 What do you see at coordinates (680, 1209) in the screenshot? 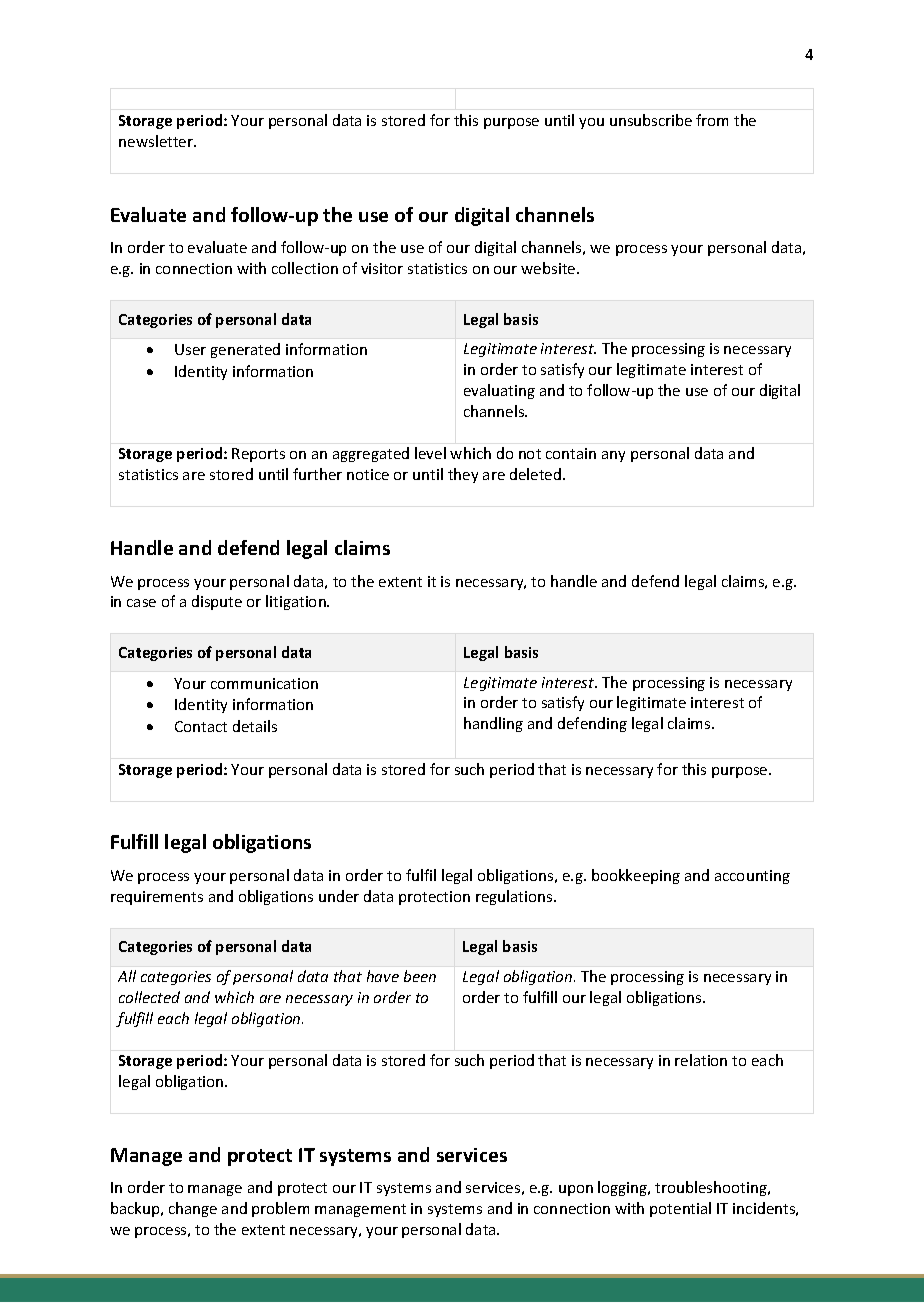
I see `potential` at bounding box center [680, 1209].
